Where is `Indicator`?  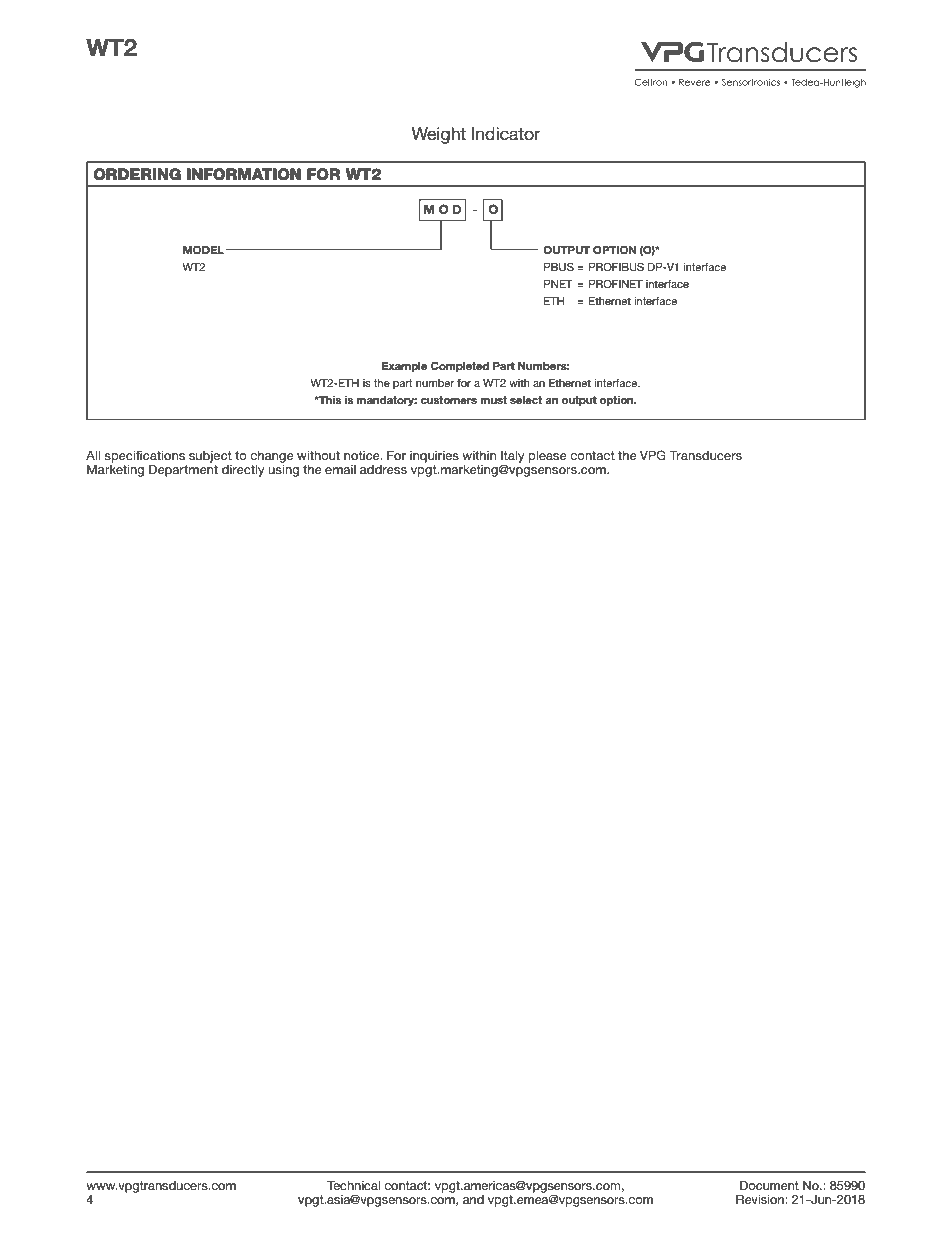
Indicator is located at coordinates (506, 134).
